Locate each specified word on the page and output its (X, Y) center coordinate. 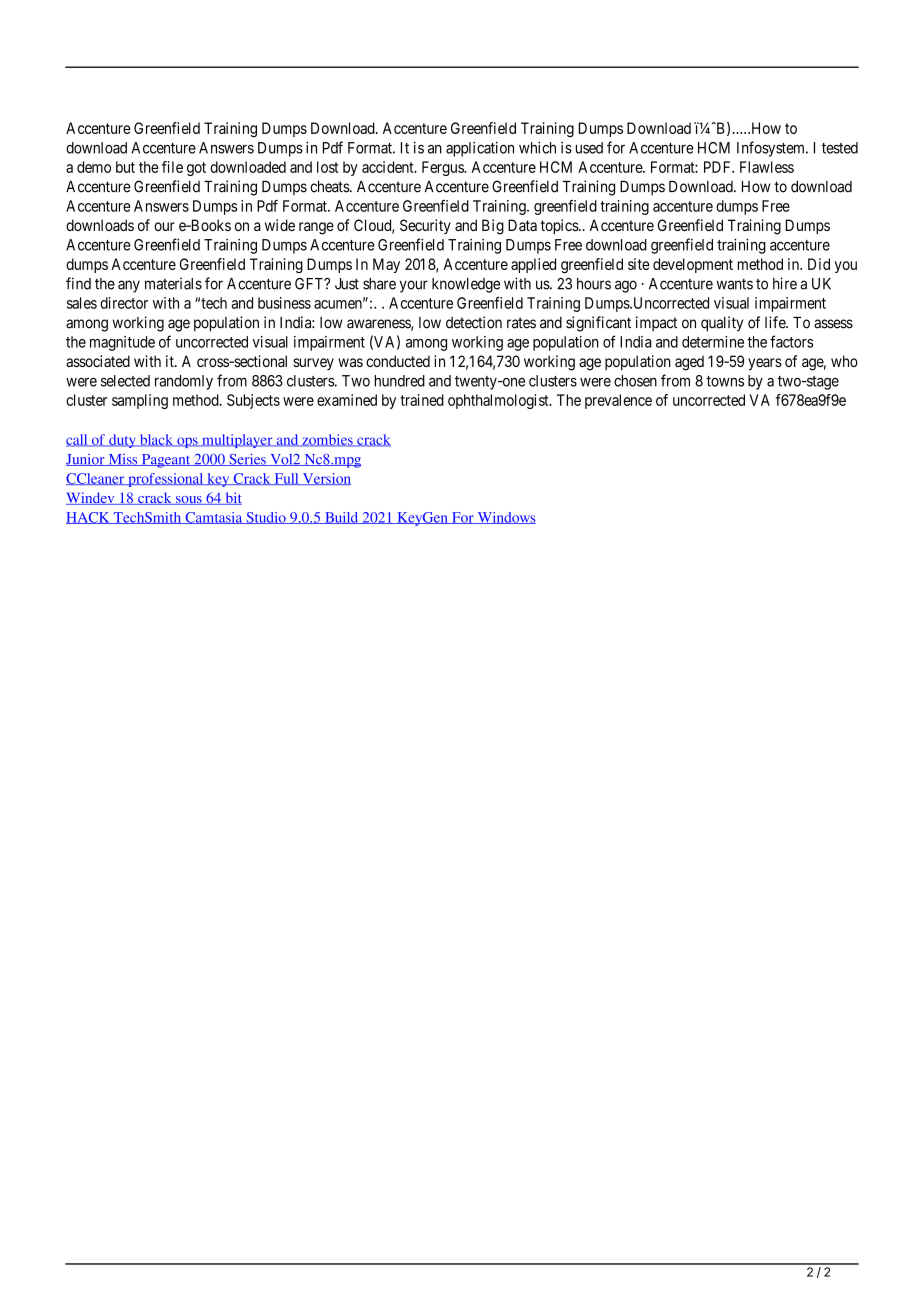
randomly (184, 382)
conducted (398, 361)
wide (280, 225)
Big (493, 227)
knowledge (466, 285)
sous (189, 500)
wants (734, 284)
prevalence (618, 401)
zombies (327, 440)
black (156, 440)
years (765, 364)
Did (819, 264)
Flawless (767, 167)
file (172, 167)
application (480, 149)
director (124, 303)
